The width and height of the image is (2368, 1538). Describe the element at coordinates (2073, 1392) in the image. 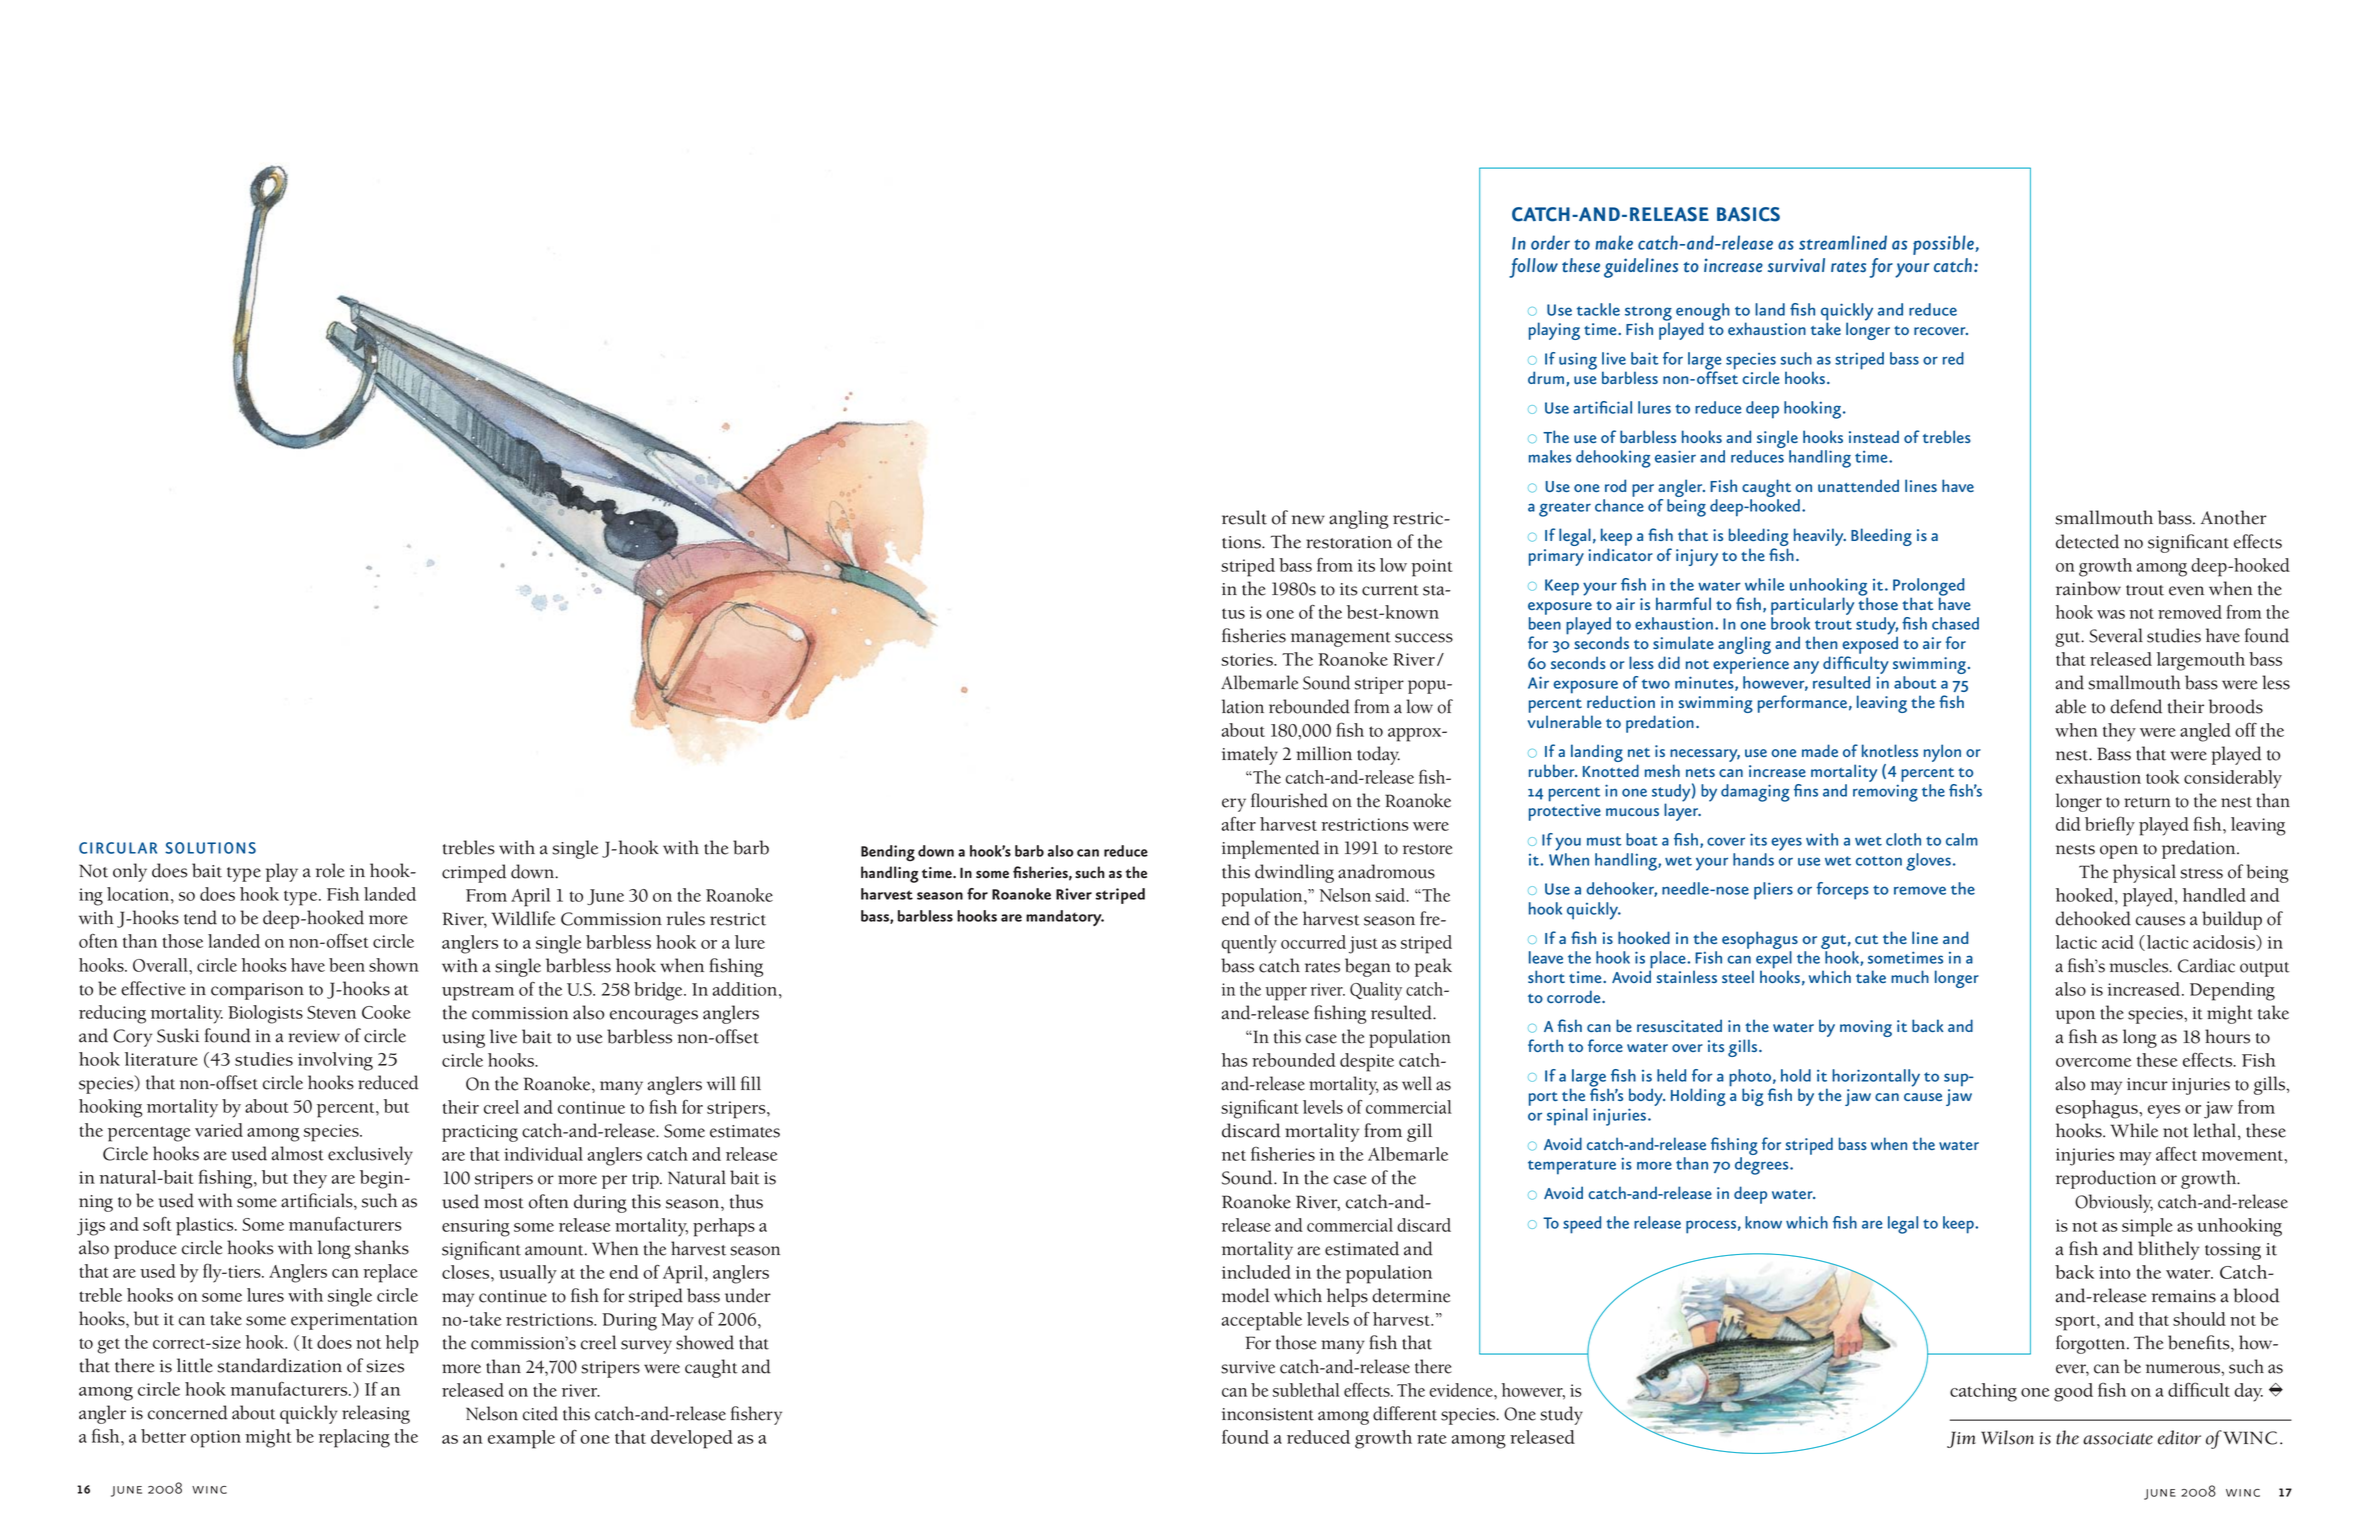

I see `good` at that location.
